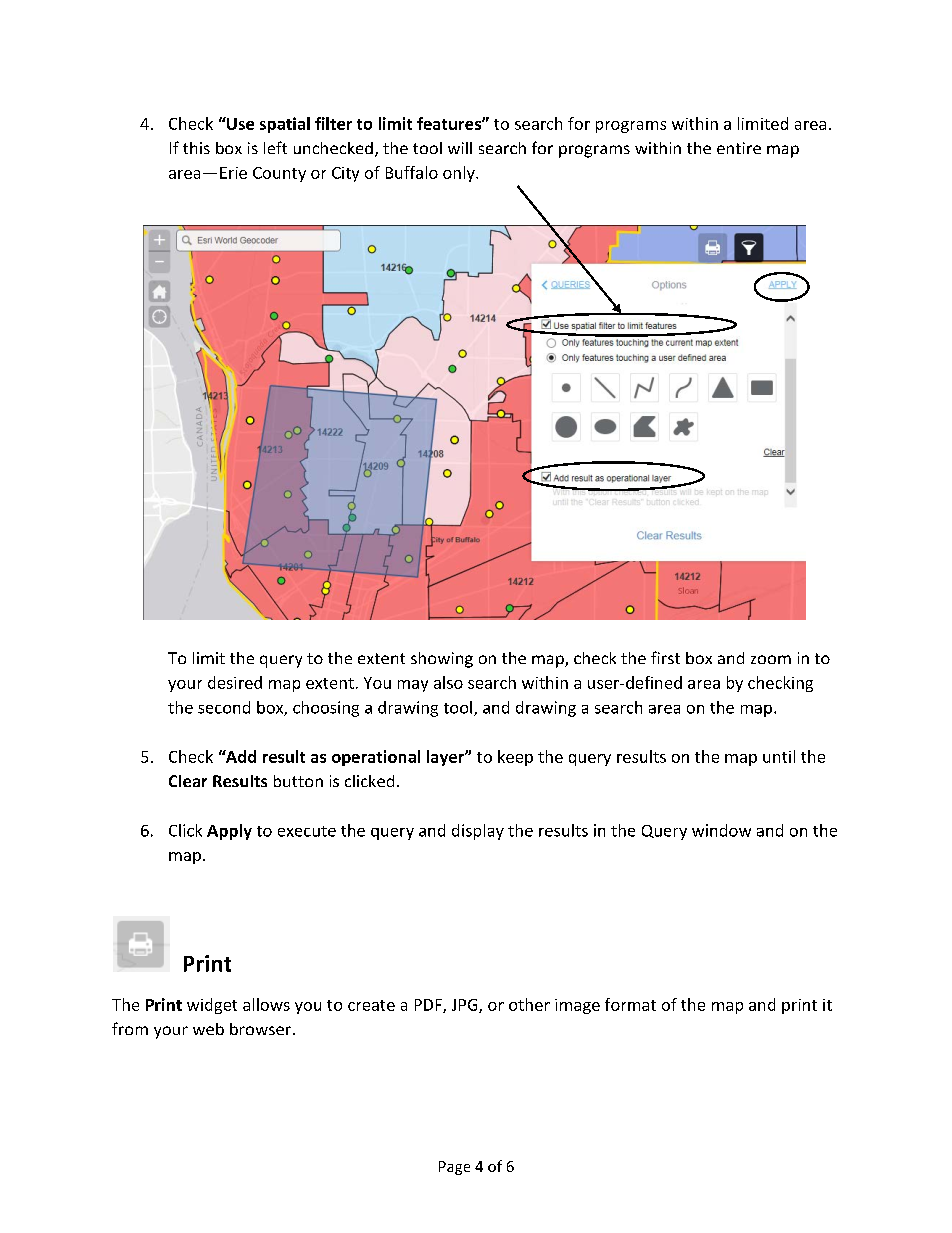 Image resolution: width=952 pixels, height=1233 pixels. Describe the element at coordinates (442, 660) in the screenshot. I see `showing` at that location.
